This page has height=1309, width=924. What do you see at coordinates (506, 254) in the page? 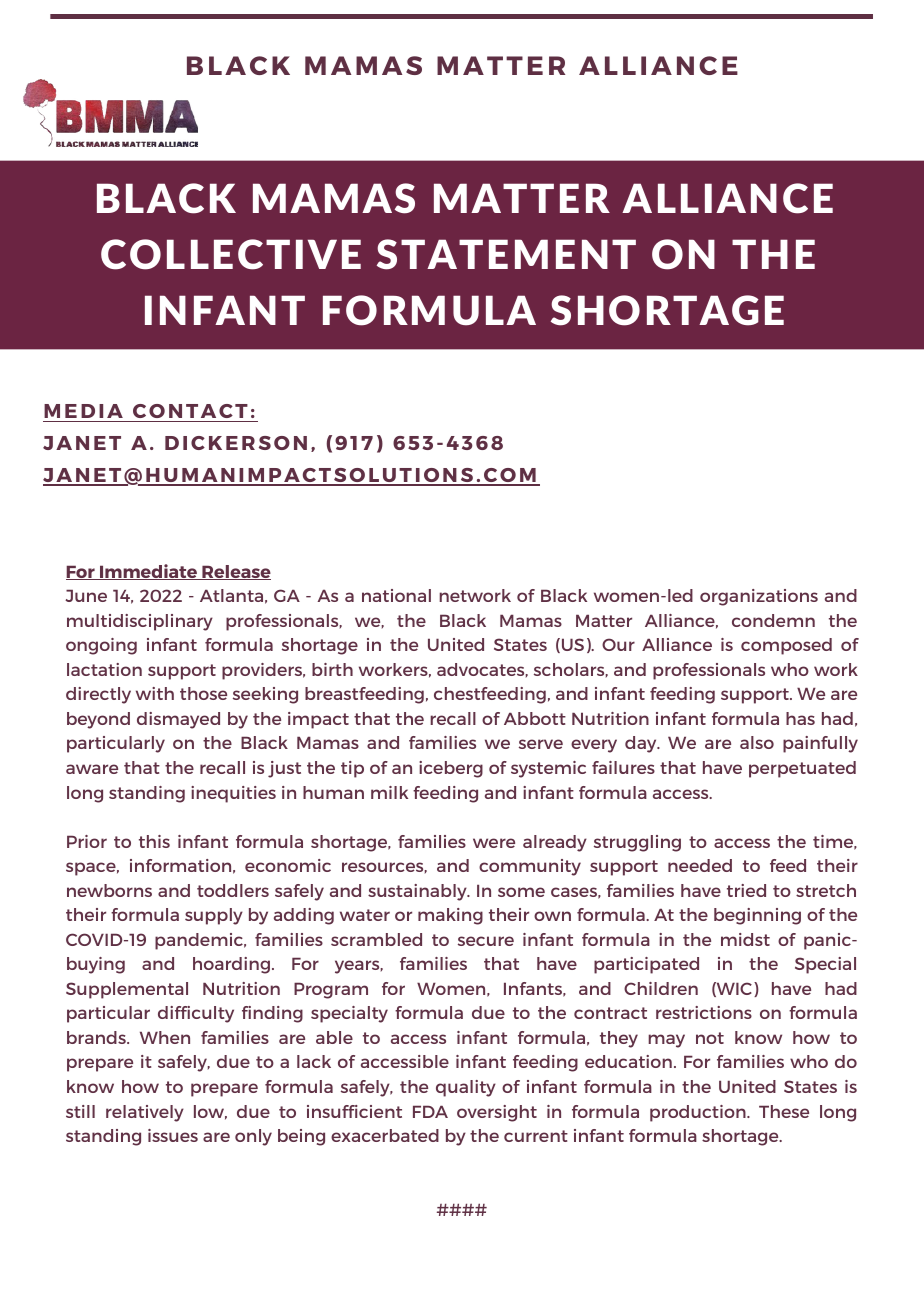
I see `STATEMENT` at bounding box center [506, 254].
